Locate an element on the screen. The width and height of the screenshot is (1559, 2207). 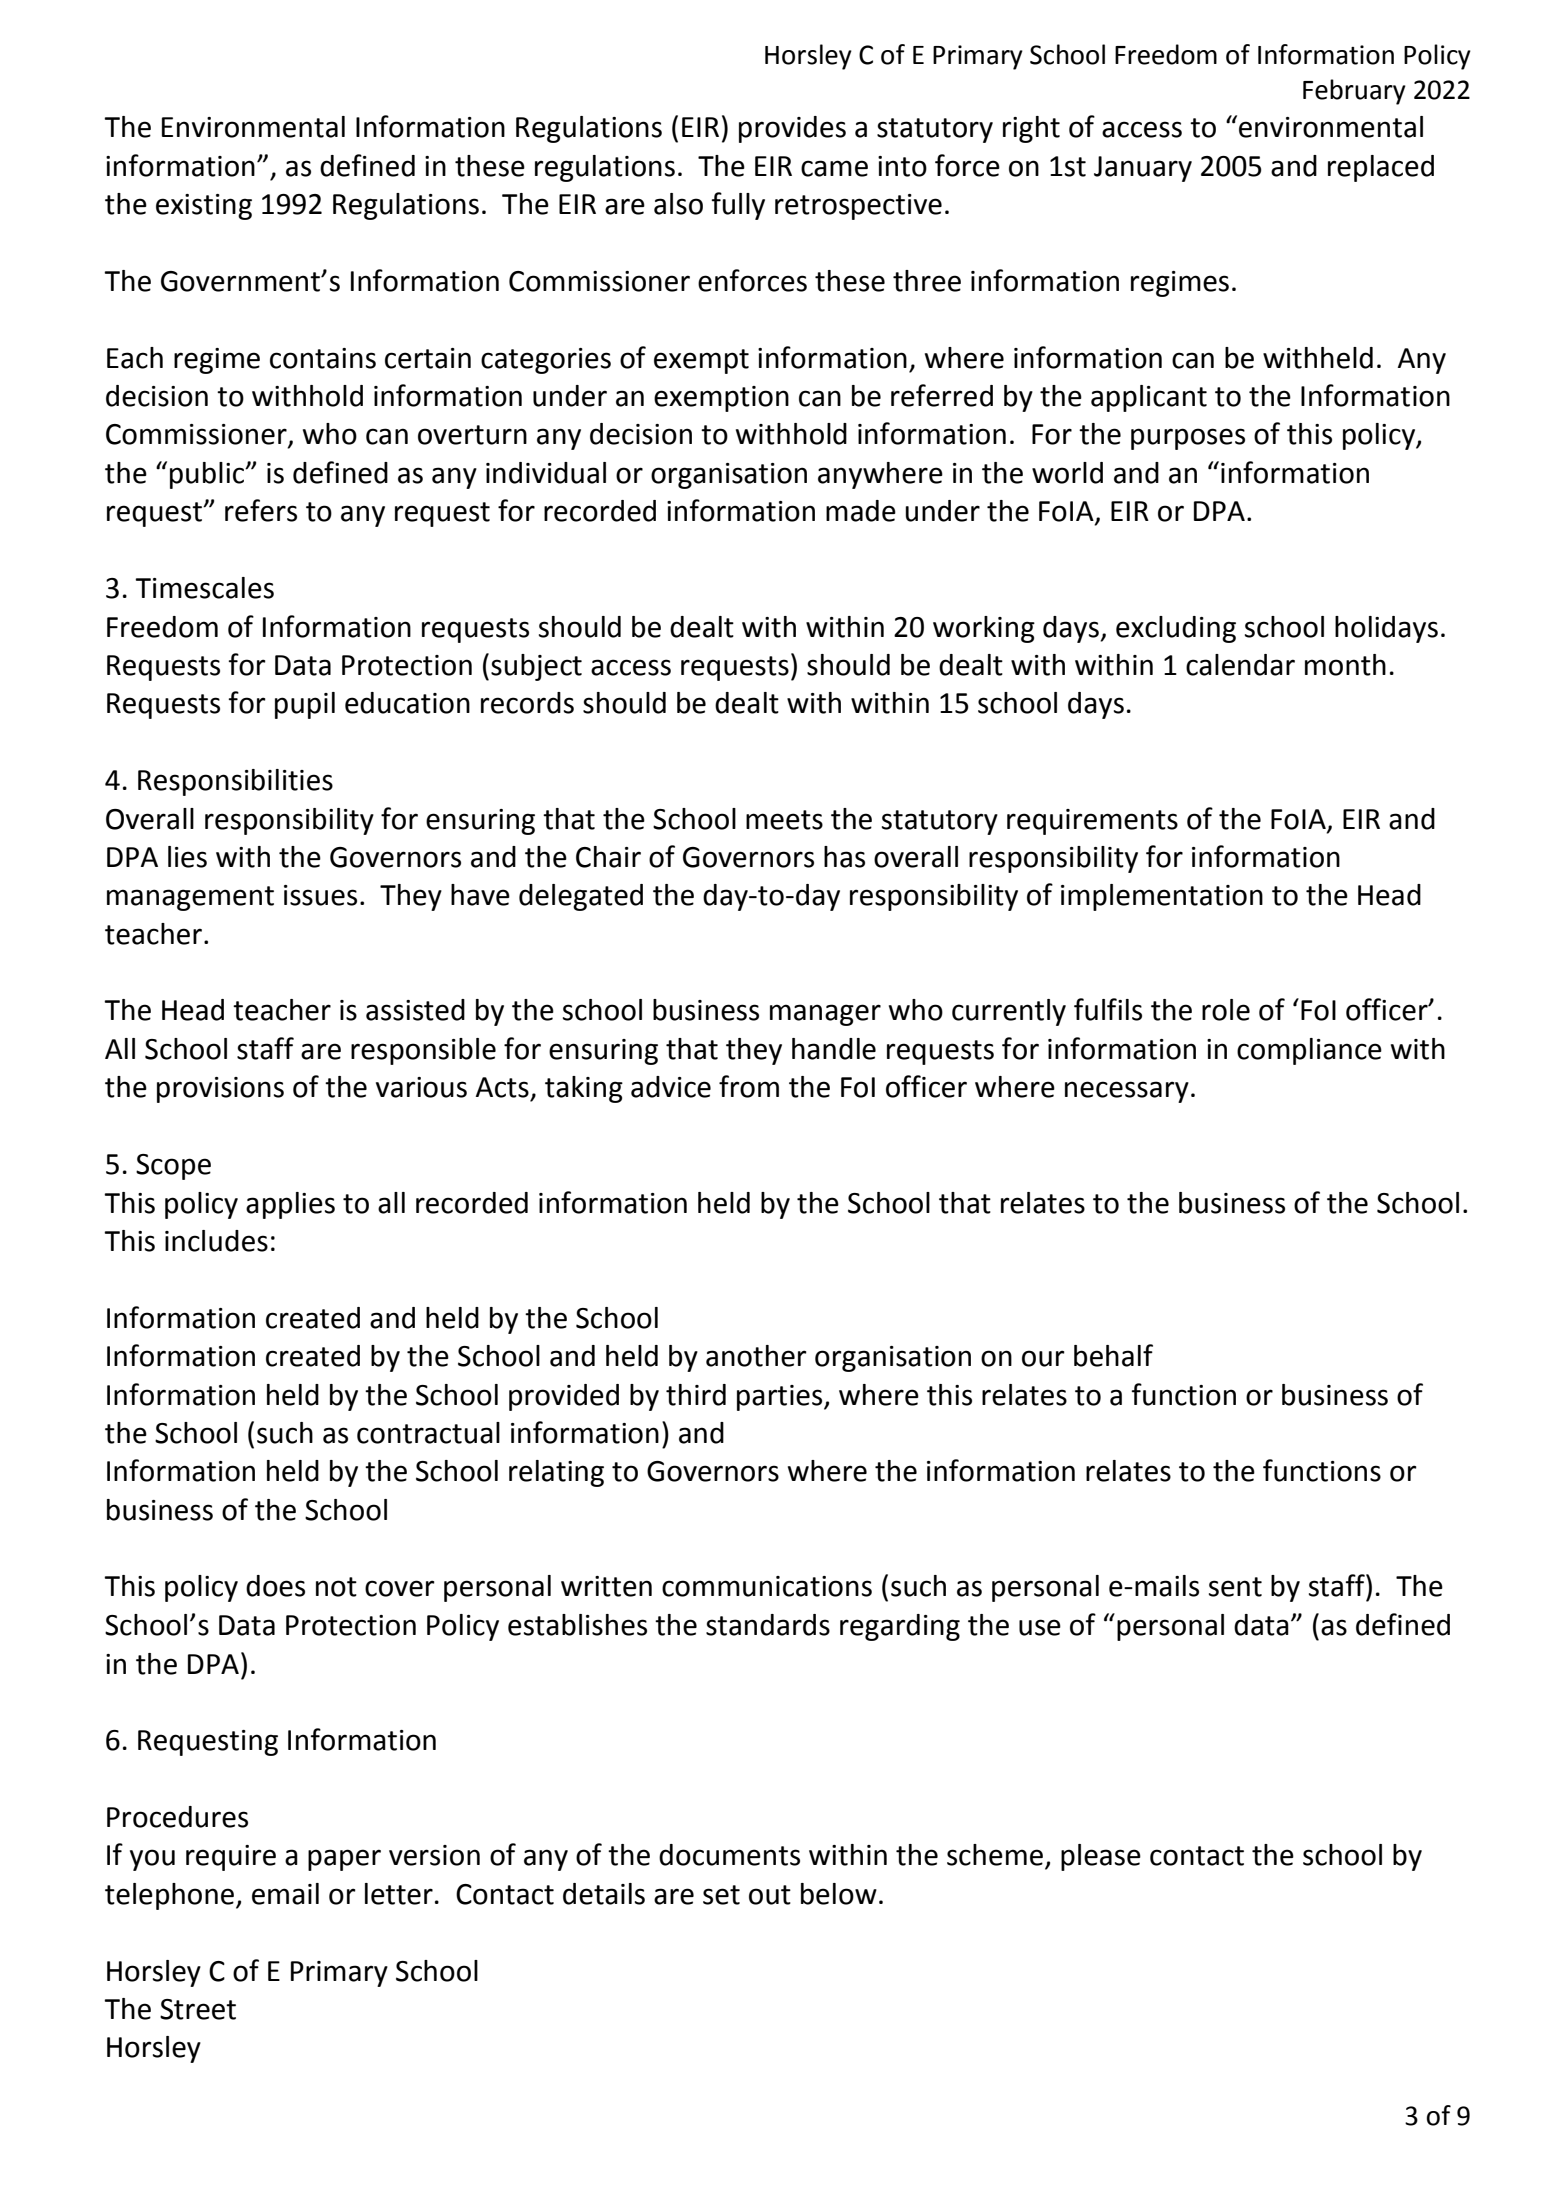
January is located at coordinates (1143, 169).
